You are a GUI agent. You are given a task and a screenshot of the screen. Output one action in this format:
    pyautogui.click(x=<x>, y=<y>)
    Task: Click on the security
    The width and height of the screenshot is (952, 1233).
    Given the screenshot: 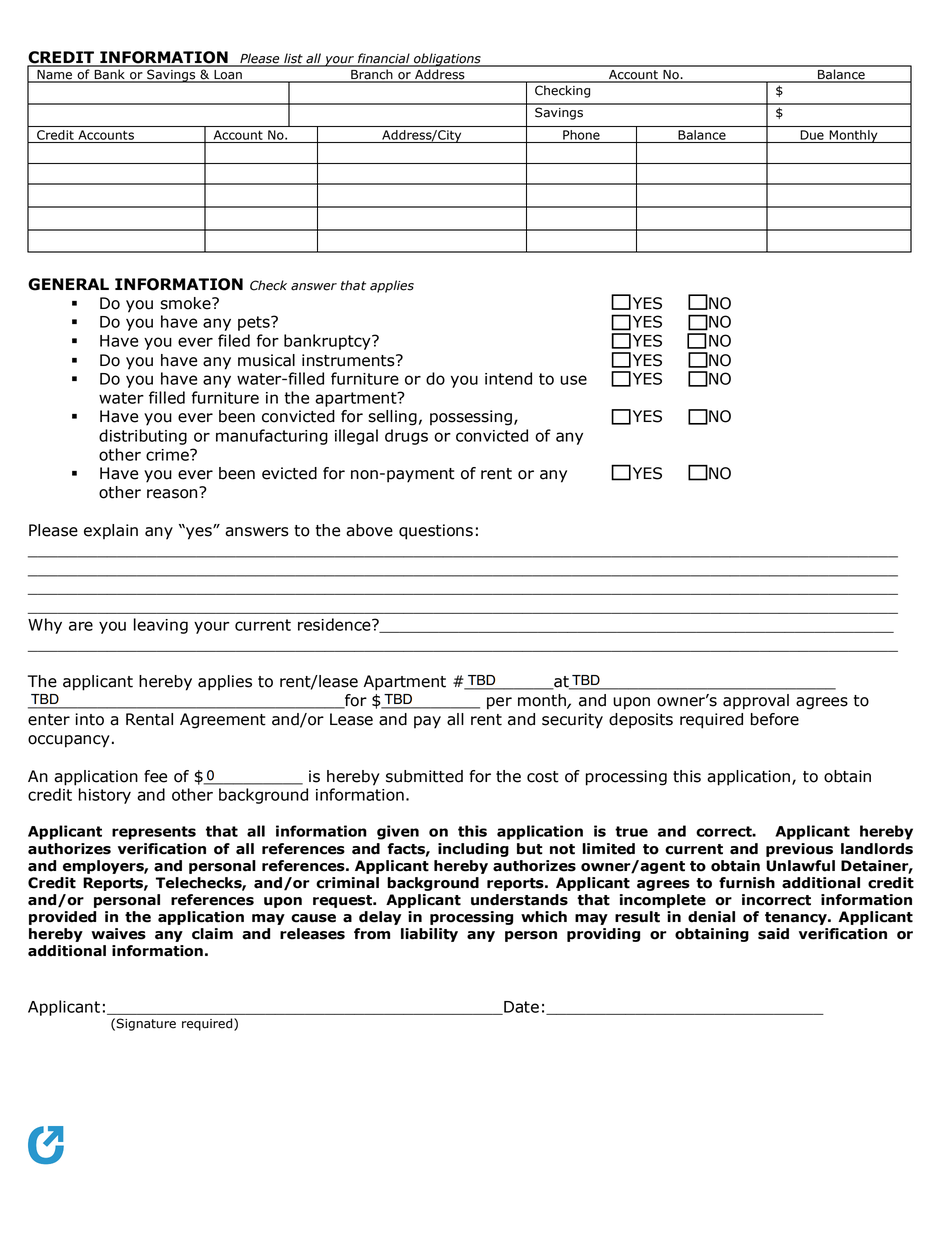 What is the action you would take?
    pyautogui.click(x=572, y=721)
